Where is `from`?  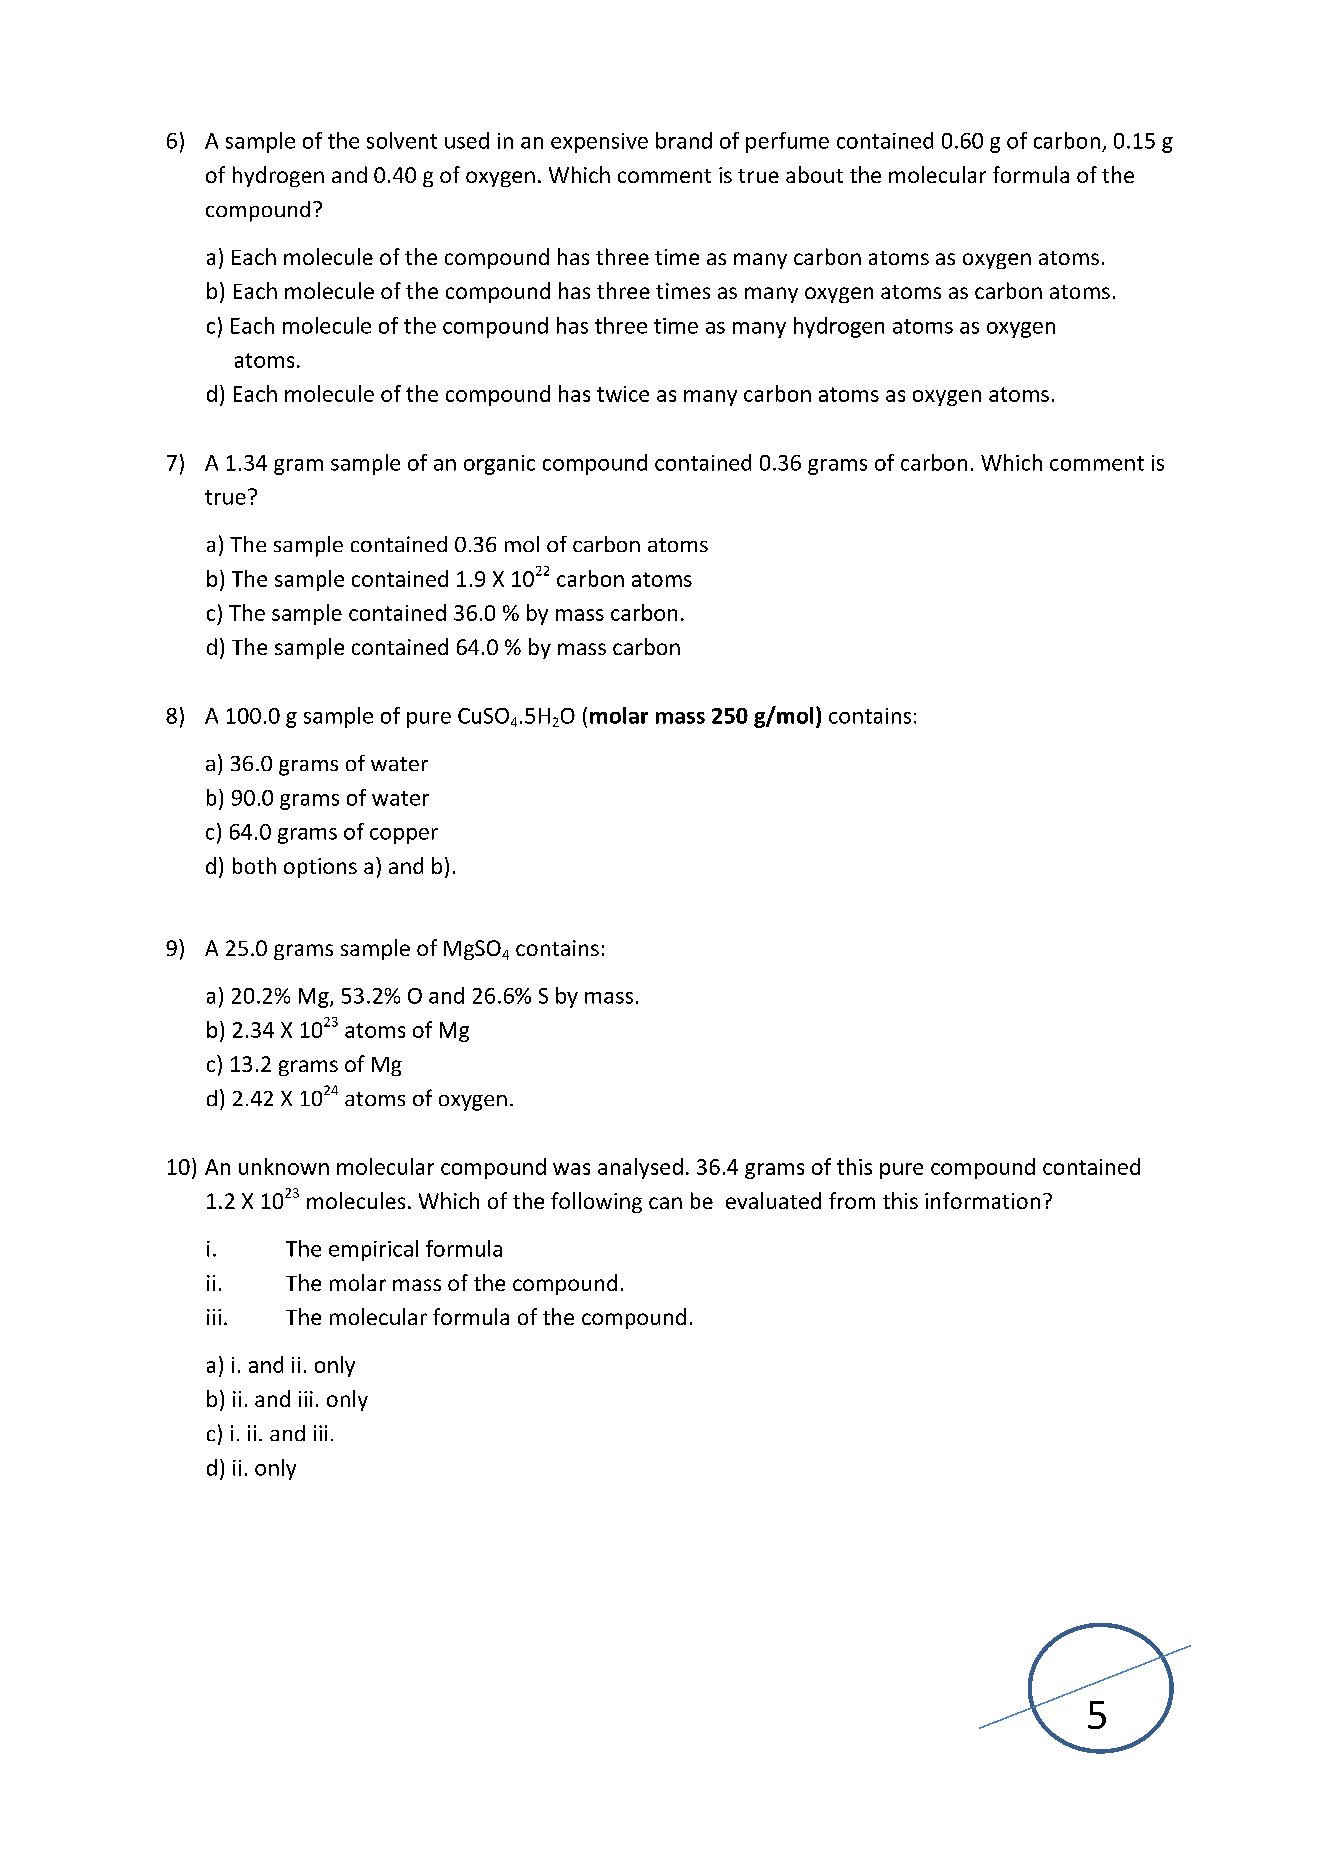
from is located at coordinates (852, 1200).
